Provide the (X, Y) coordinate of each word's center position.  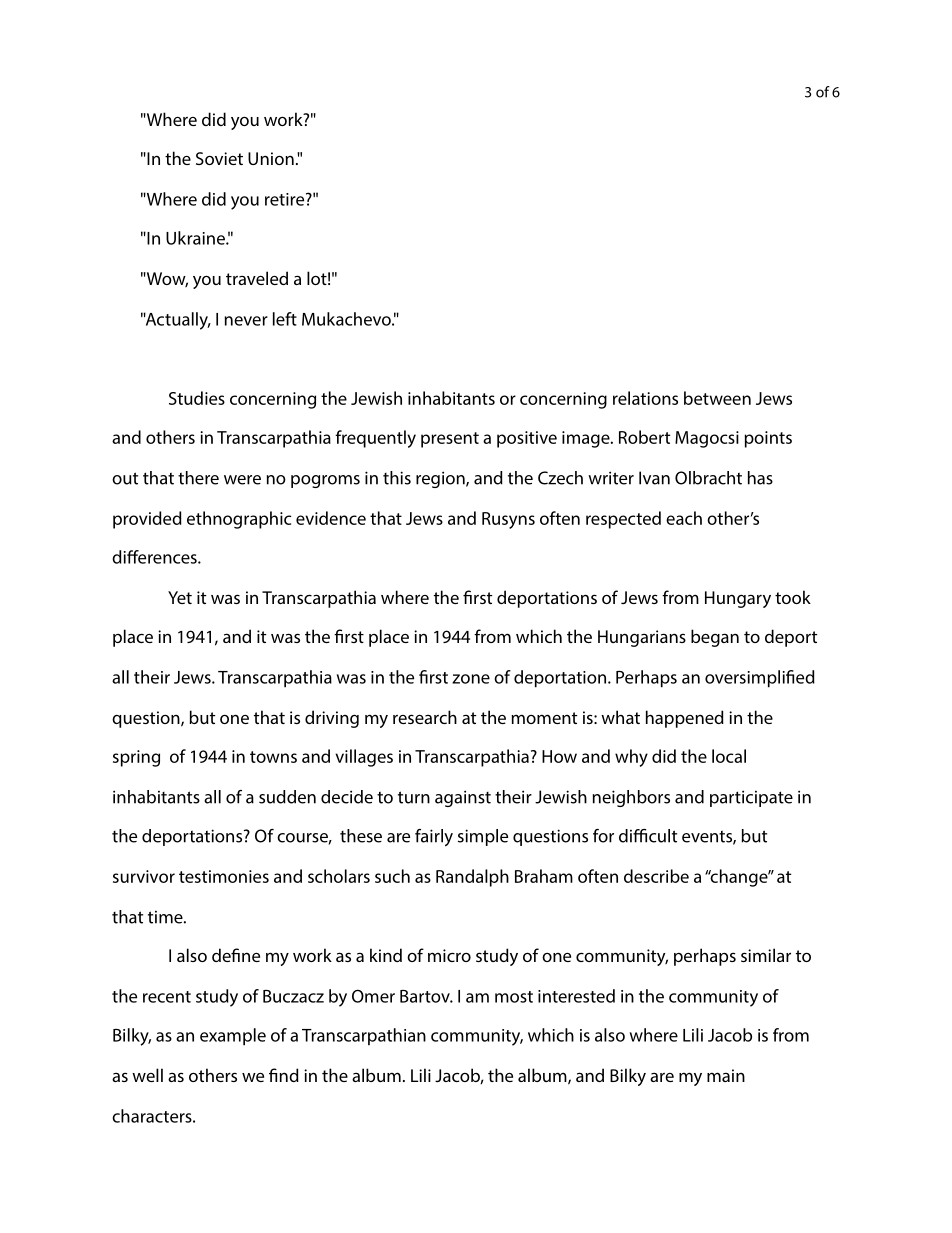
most (514, 997)
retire (286, 199)
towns (273, 757)
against (463, 798)
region (441, 479)
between (717, 398)
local (729, 756)
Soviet (219, 158)
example (233, 1037)
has (760, 478)
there (198, 478)
